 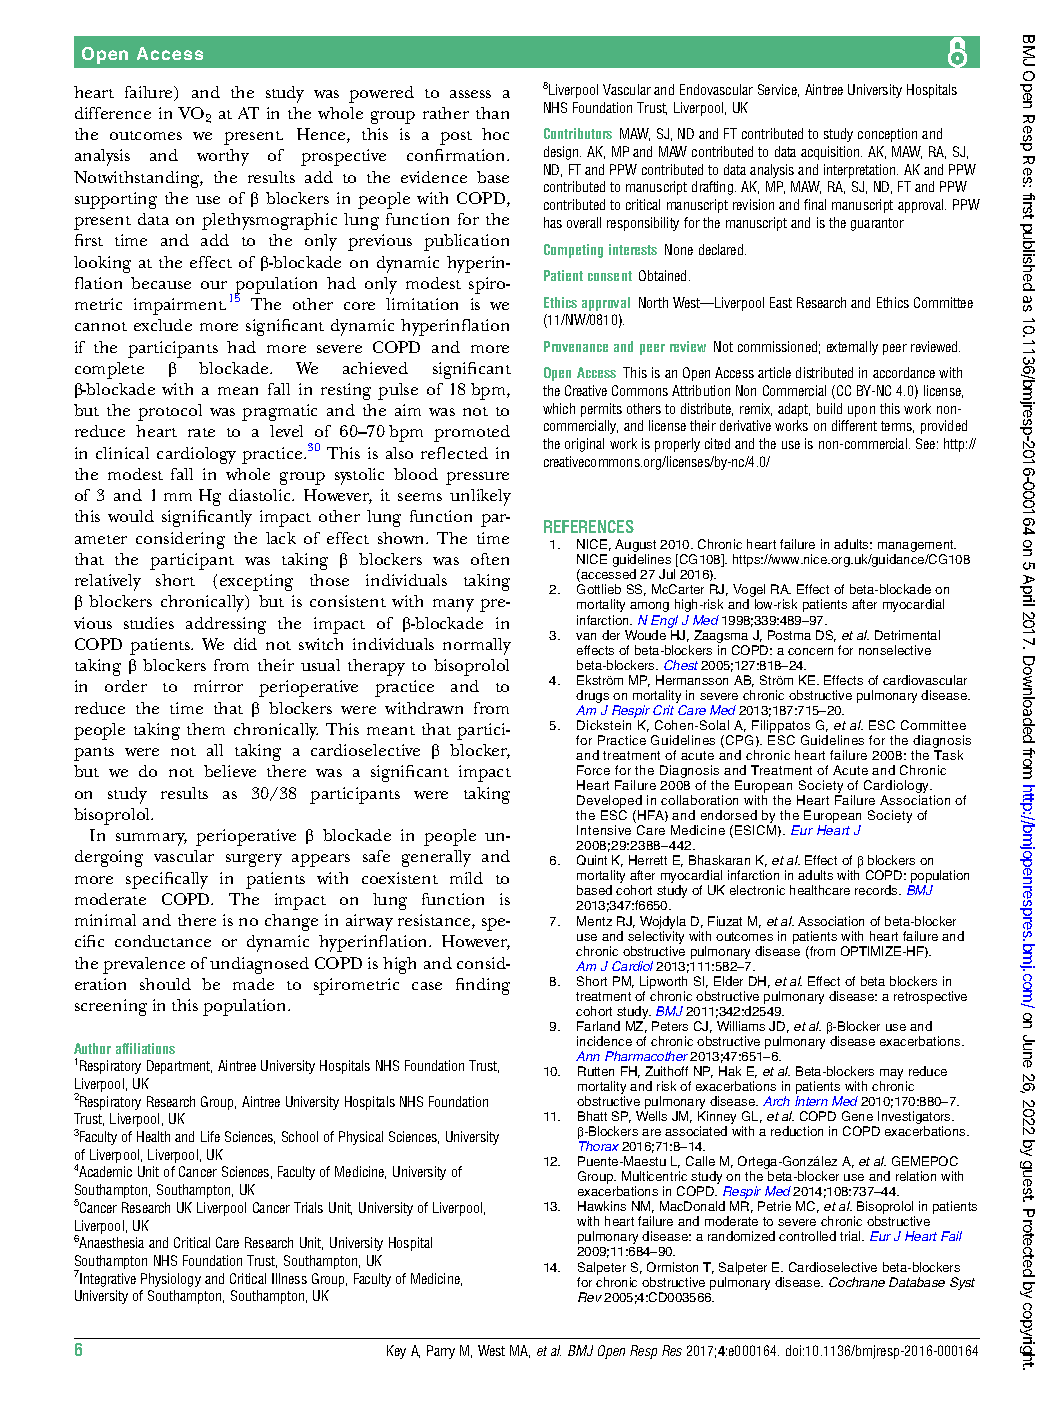 What do you see at coordinates (877, 890) in the page?
I see `records` at bounding box center [877, 890].
